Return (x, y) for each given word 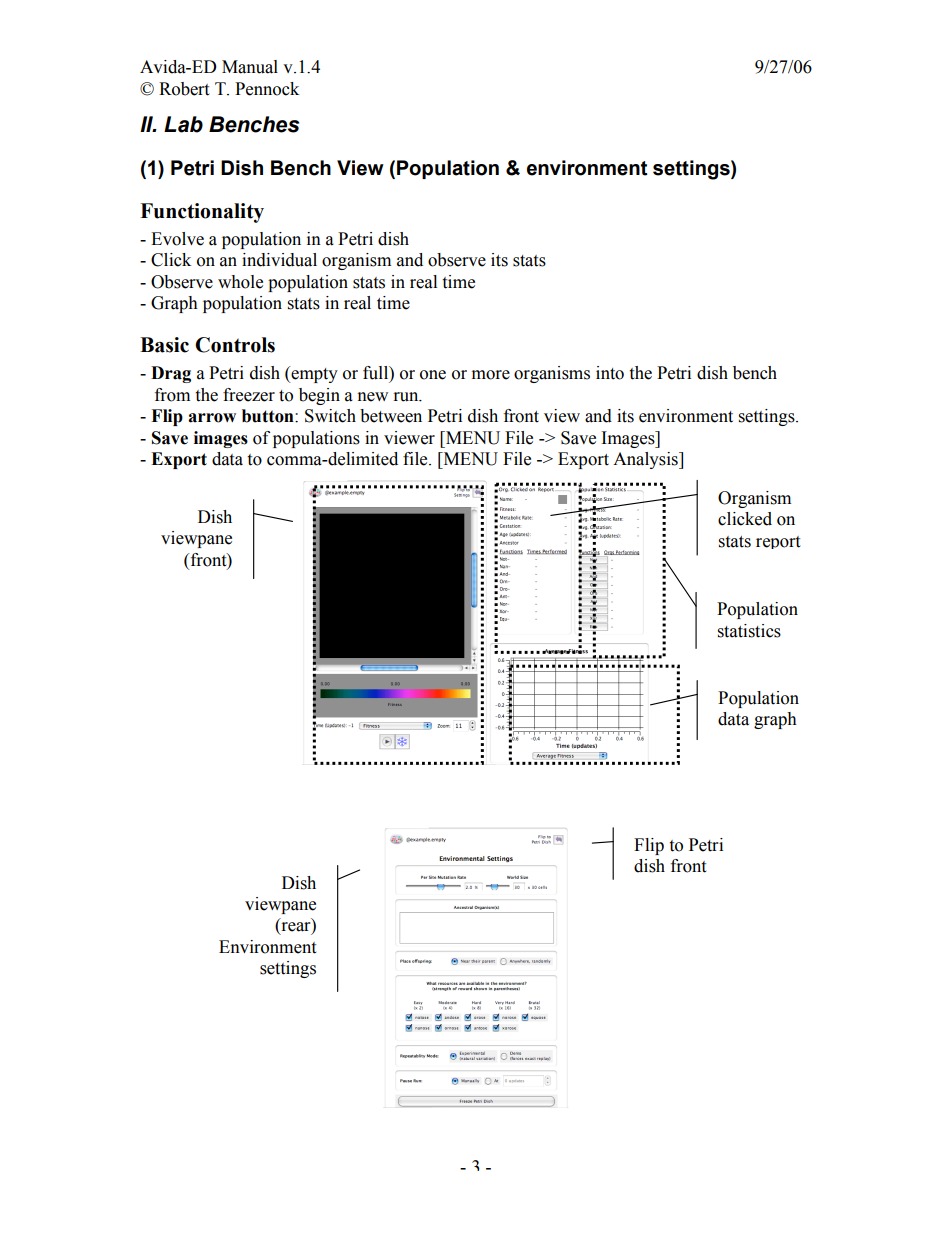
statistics (749, 631)
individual (279, 260)
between (391, 416)
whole (240, 282)
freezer (249, 395)
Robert (184, 89)
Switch (330, 416)
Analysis (646, 460)
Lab (183, 124)
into (610, 373)
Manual (250, 67)
